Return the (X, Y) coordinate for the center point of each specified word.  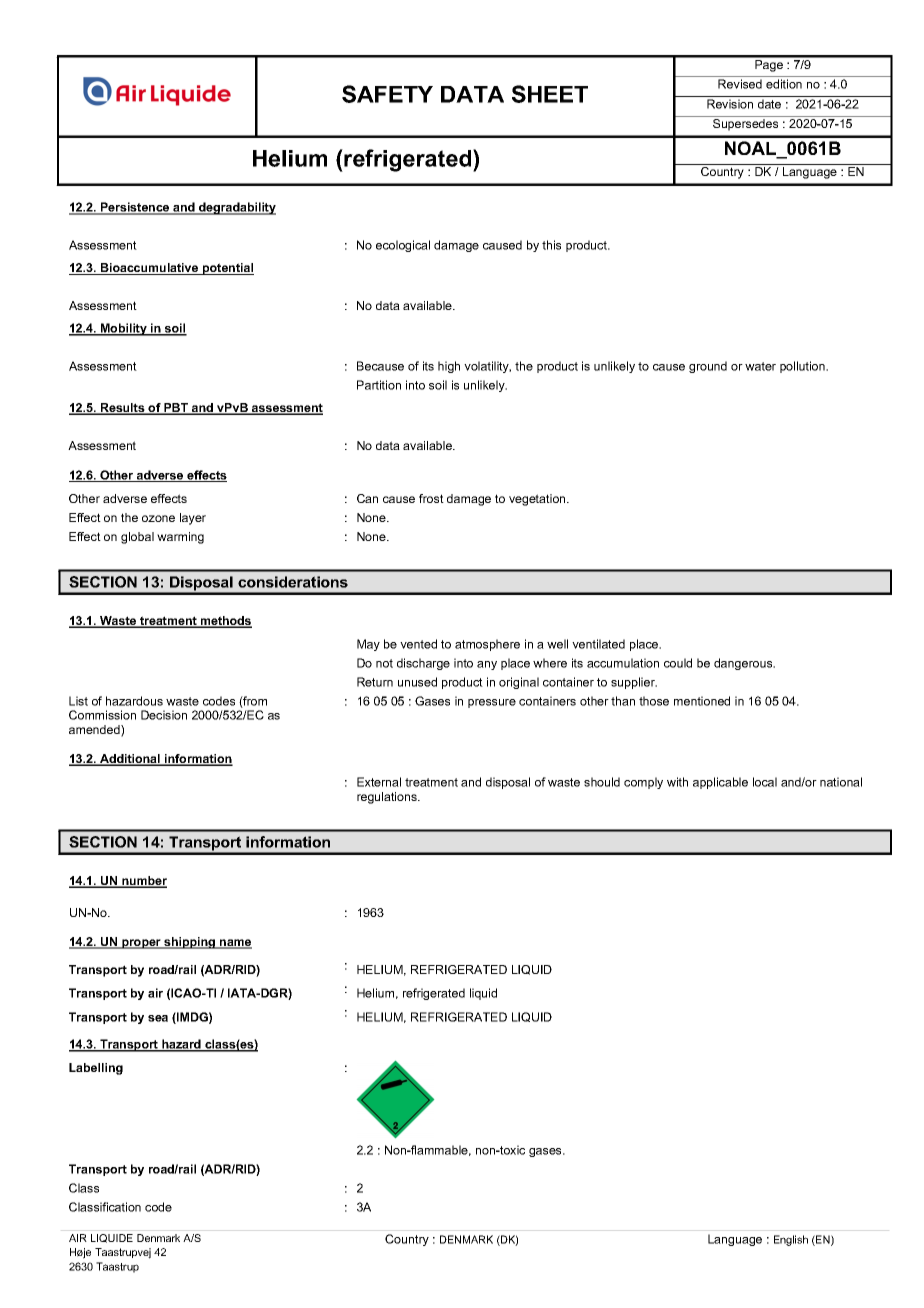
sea (158, 1018)
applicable (720, 783)
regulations (388, 798)
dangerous (744, 664)
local (765, 782)
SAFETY (387, 94)
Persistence (135, 208)
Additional (130, 760)
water (760, 366)
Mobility (124, 329)
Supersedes (745, 125)
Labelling (96, 1069)
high (449, 367)
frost (431, 498)
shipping (190, 943)
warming (180, 538)
